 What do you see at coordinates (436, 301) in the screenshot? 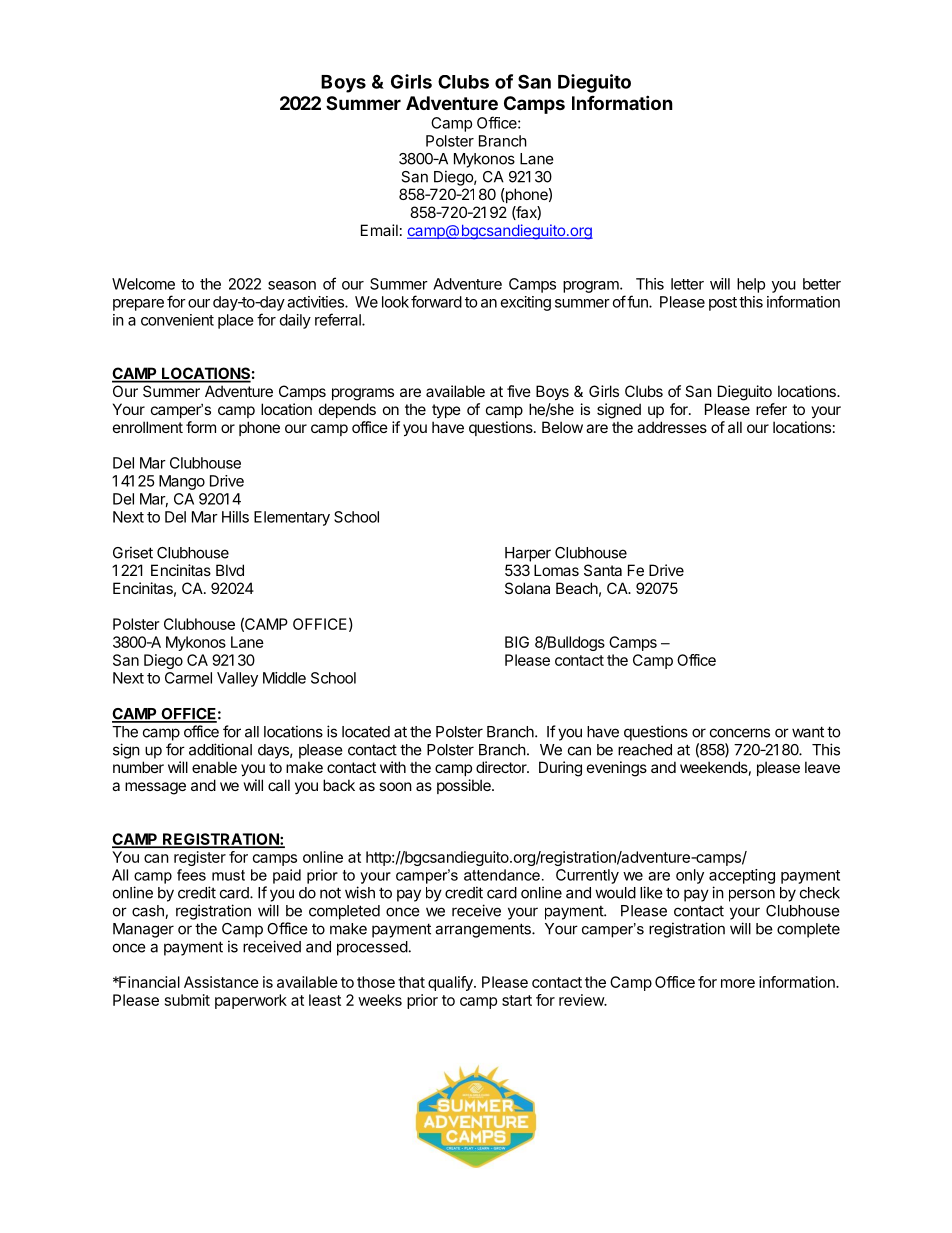
I see `forward` at bounding box center [436, 301].
